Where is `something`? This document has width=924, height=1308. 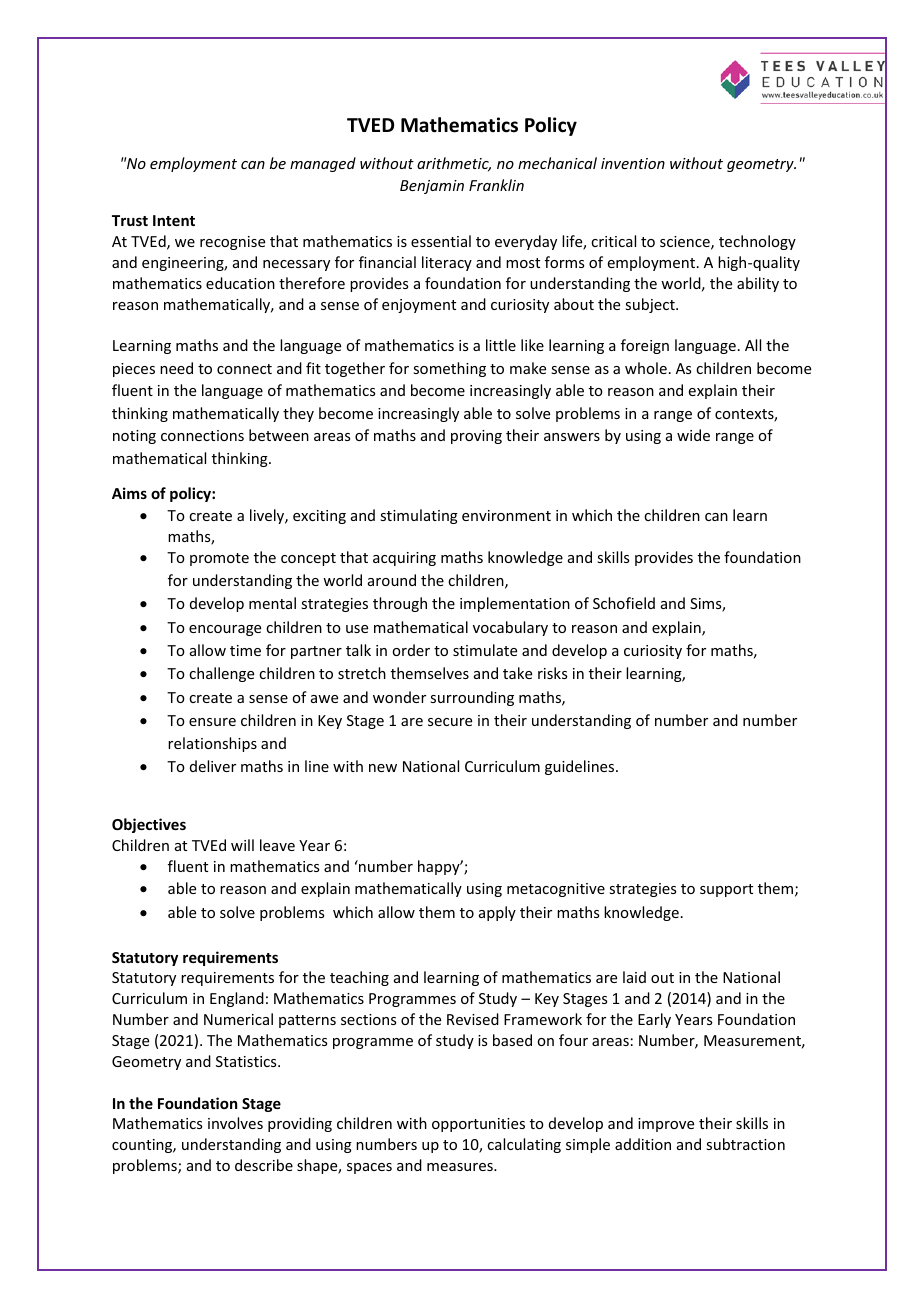
something is located at coordinates (449, 369).
